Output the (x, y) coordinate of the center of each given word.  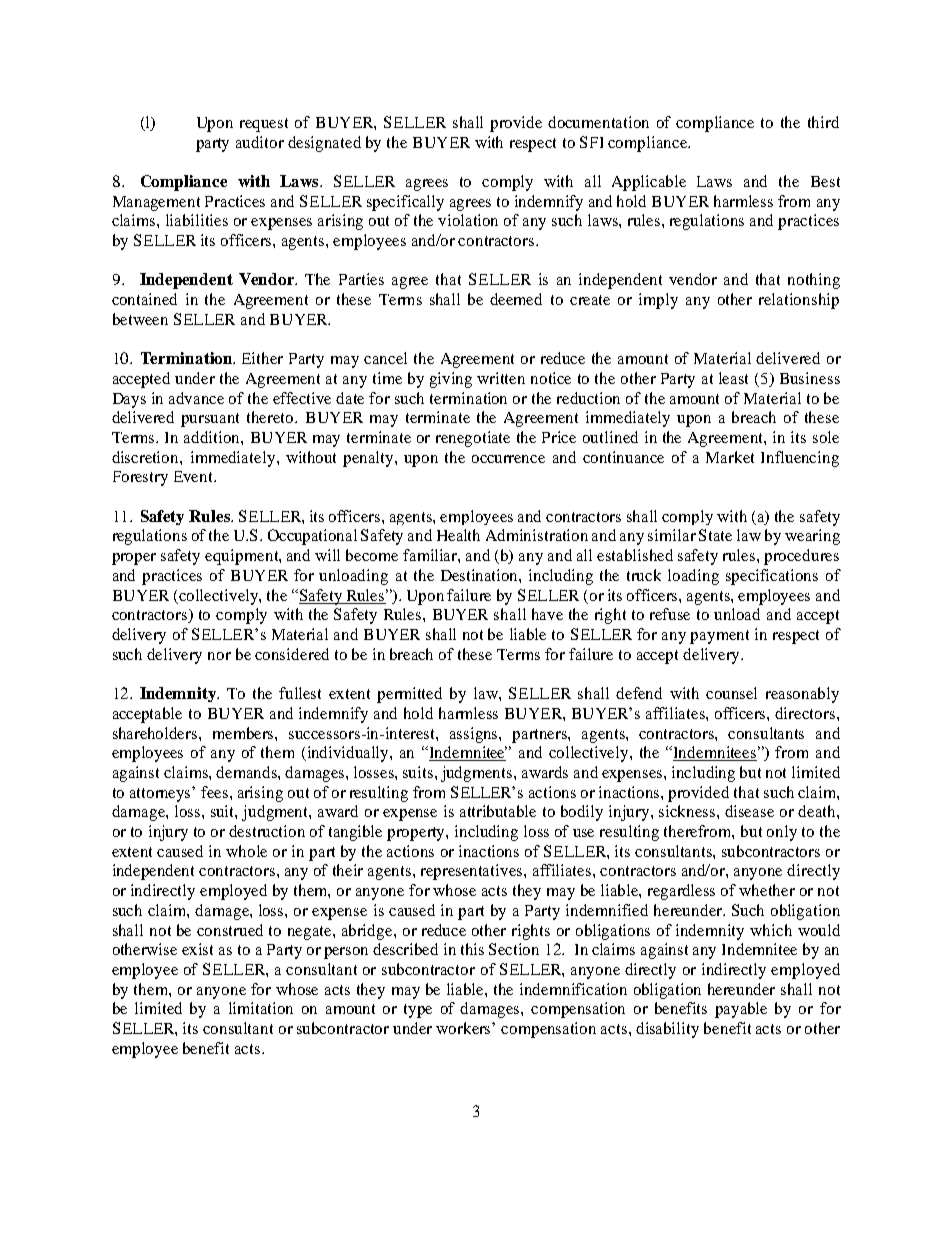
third (823, 122)
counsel (731, 693)
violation (468, 220)
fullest (300, 693)
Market (730, 457)
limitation (261, 1008)
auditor (260, 142)
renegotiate (473, 439)
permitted (409, 695)
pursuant (210, 420)
